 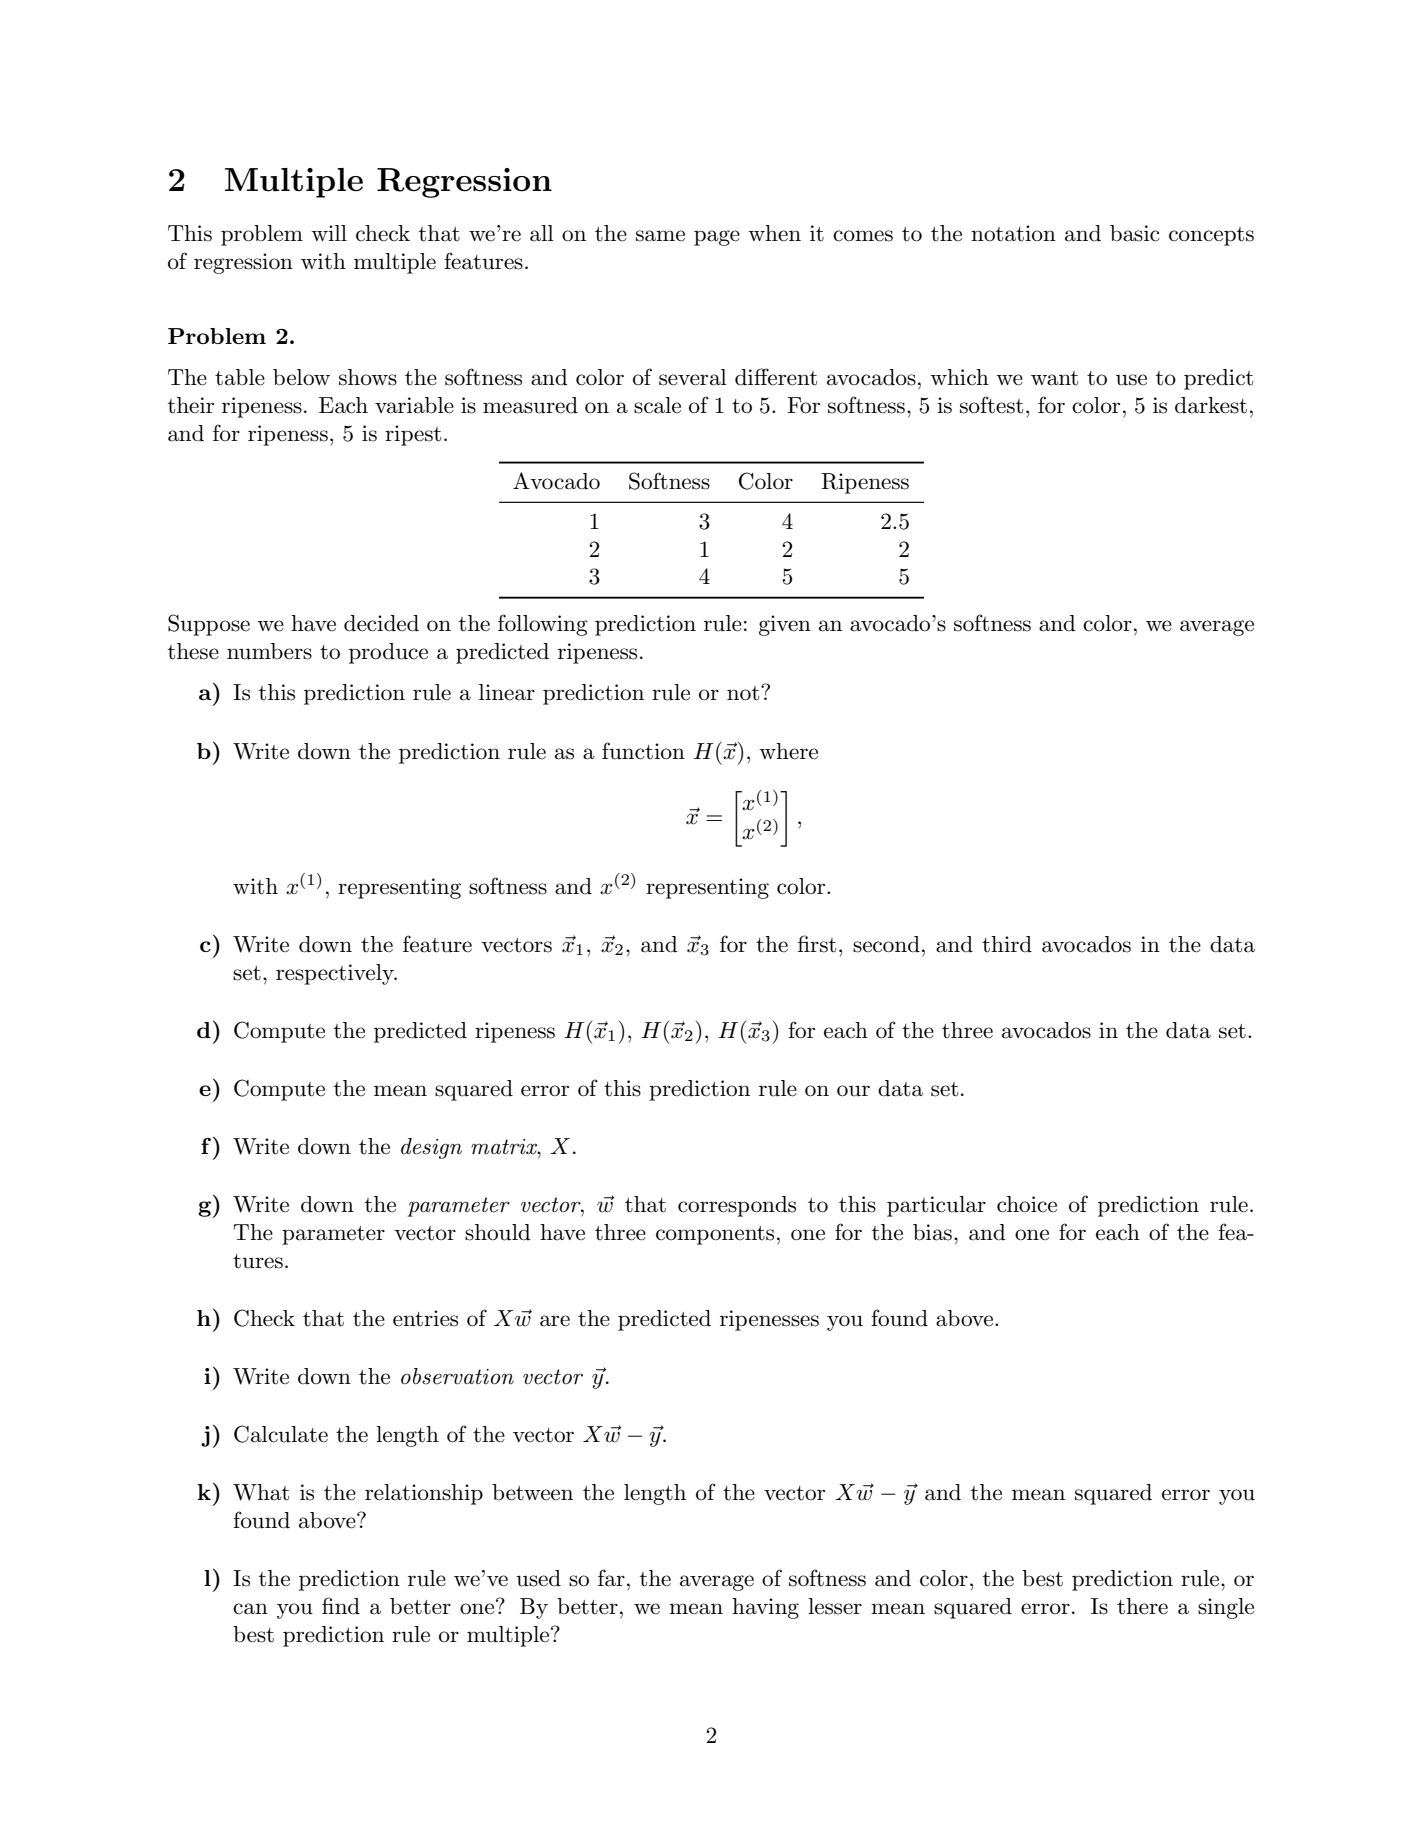 I want to click on having, so click(x=765, y=1608).
